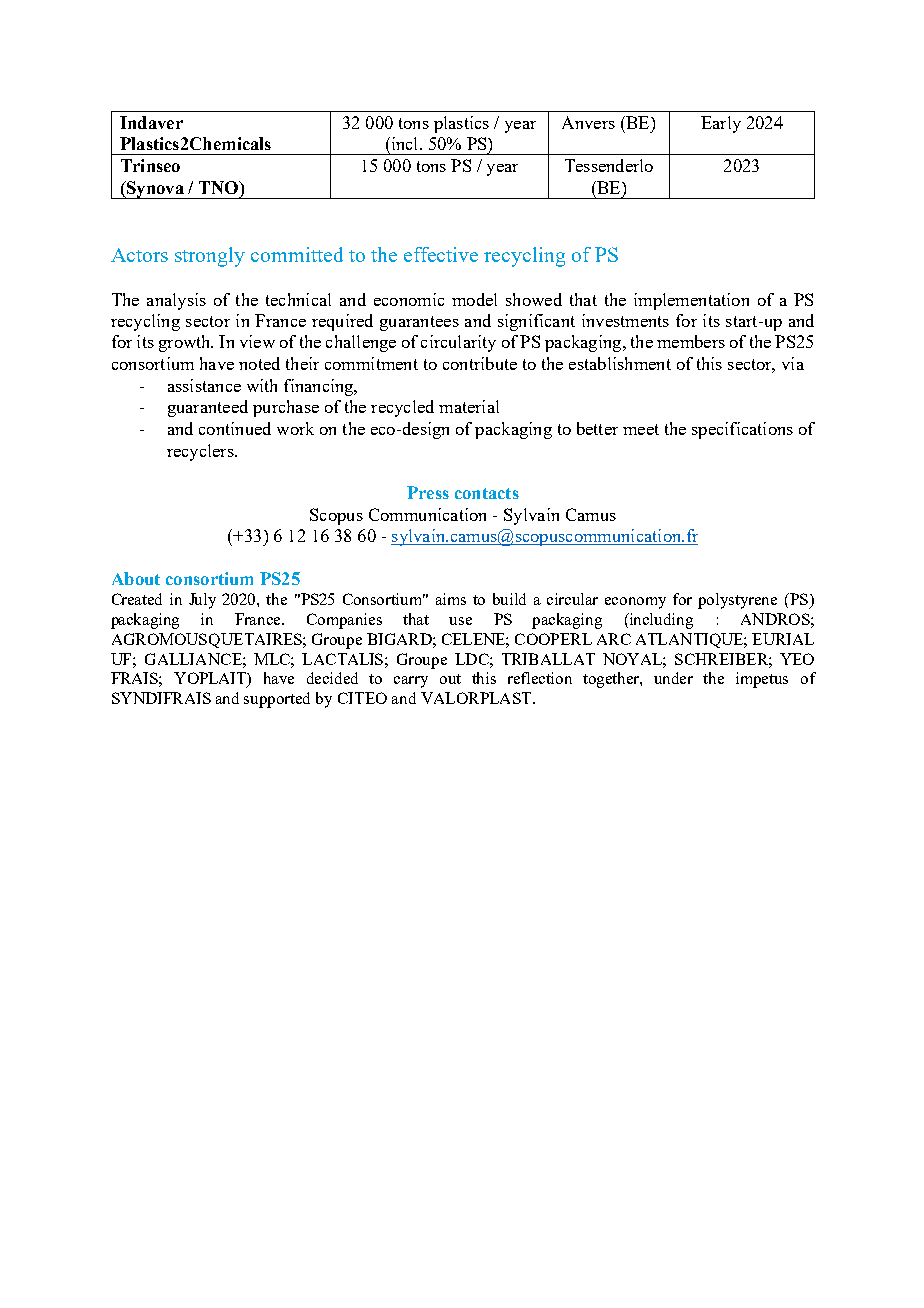 This screenshot has height=1308, width=924. I want to click on Early, so click(721, 124).
